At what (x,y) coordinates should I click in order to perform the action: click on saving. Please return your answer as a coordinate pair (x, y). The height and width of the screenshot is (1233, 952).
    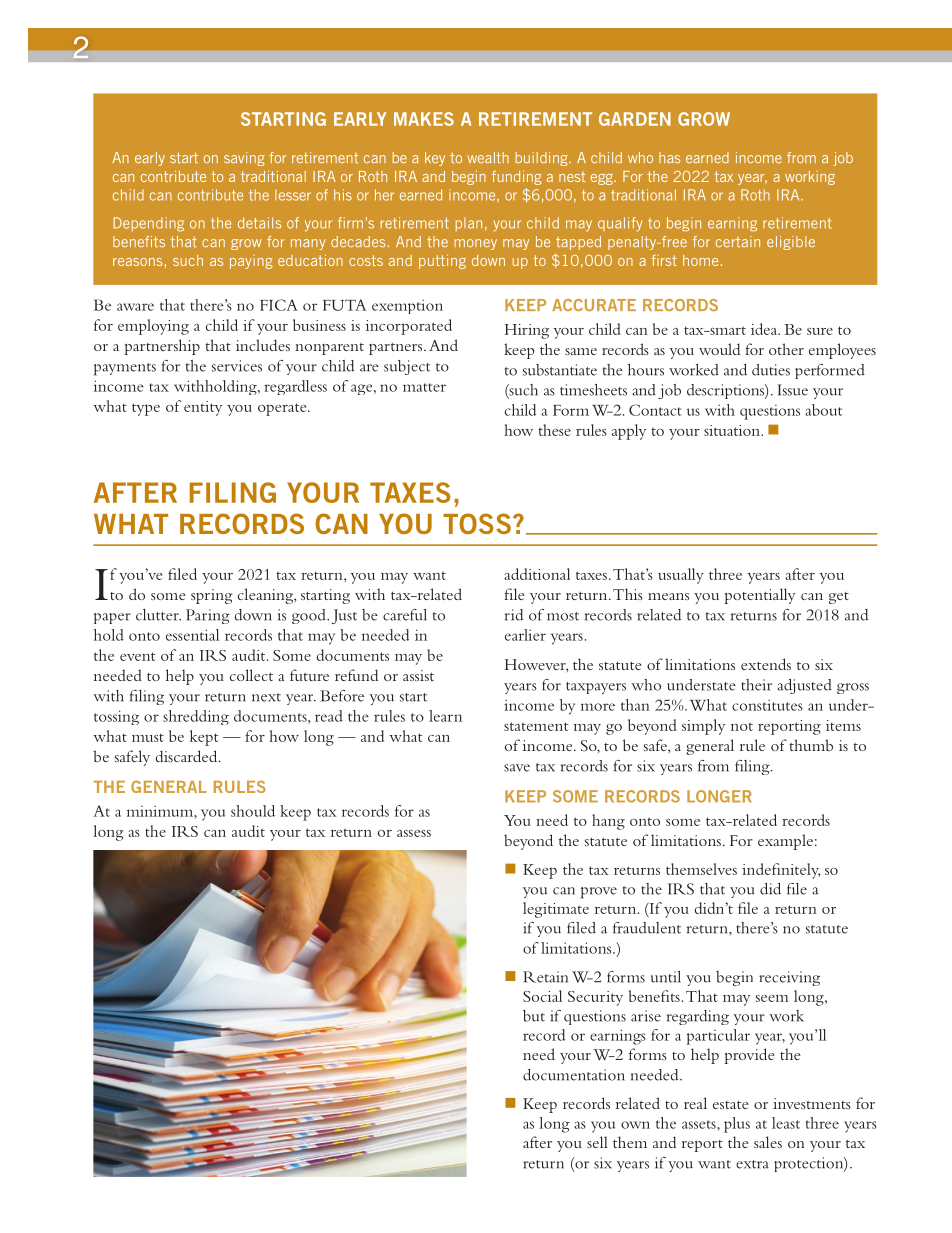
    Looking at the image, I should click on (244, 159).
